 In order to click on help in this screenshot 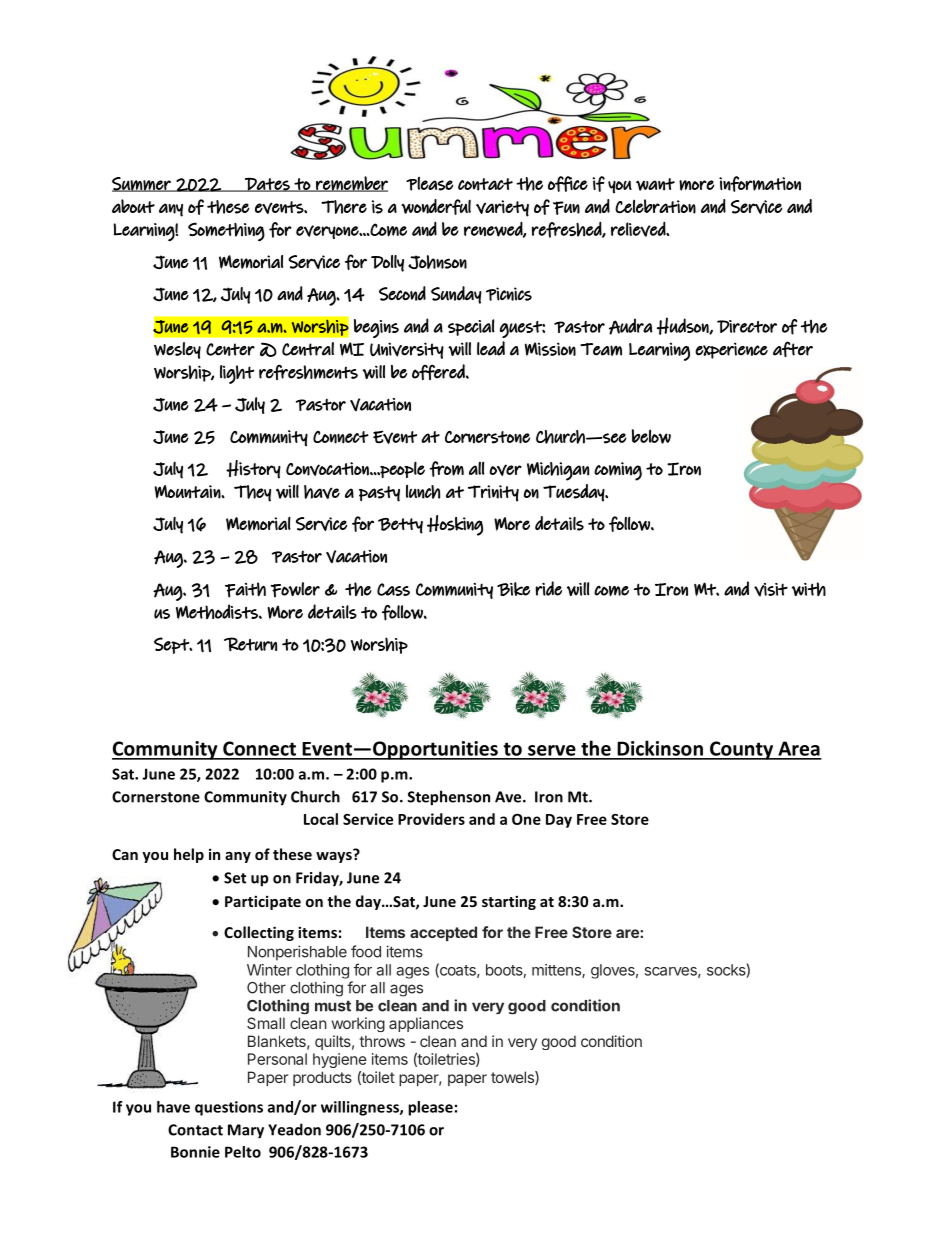, I will do `click(189, 855)`.
